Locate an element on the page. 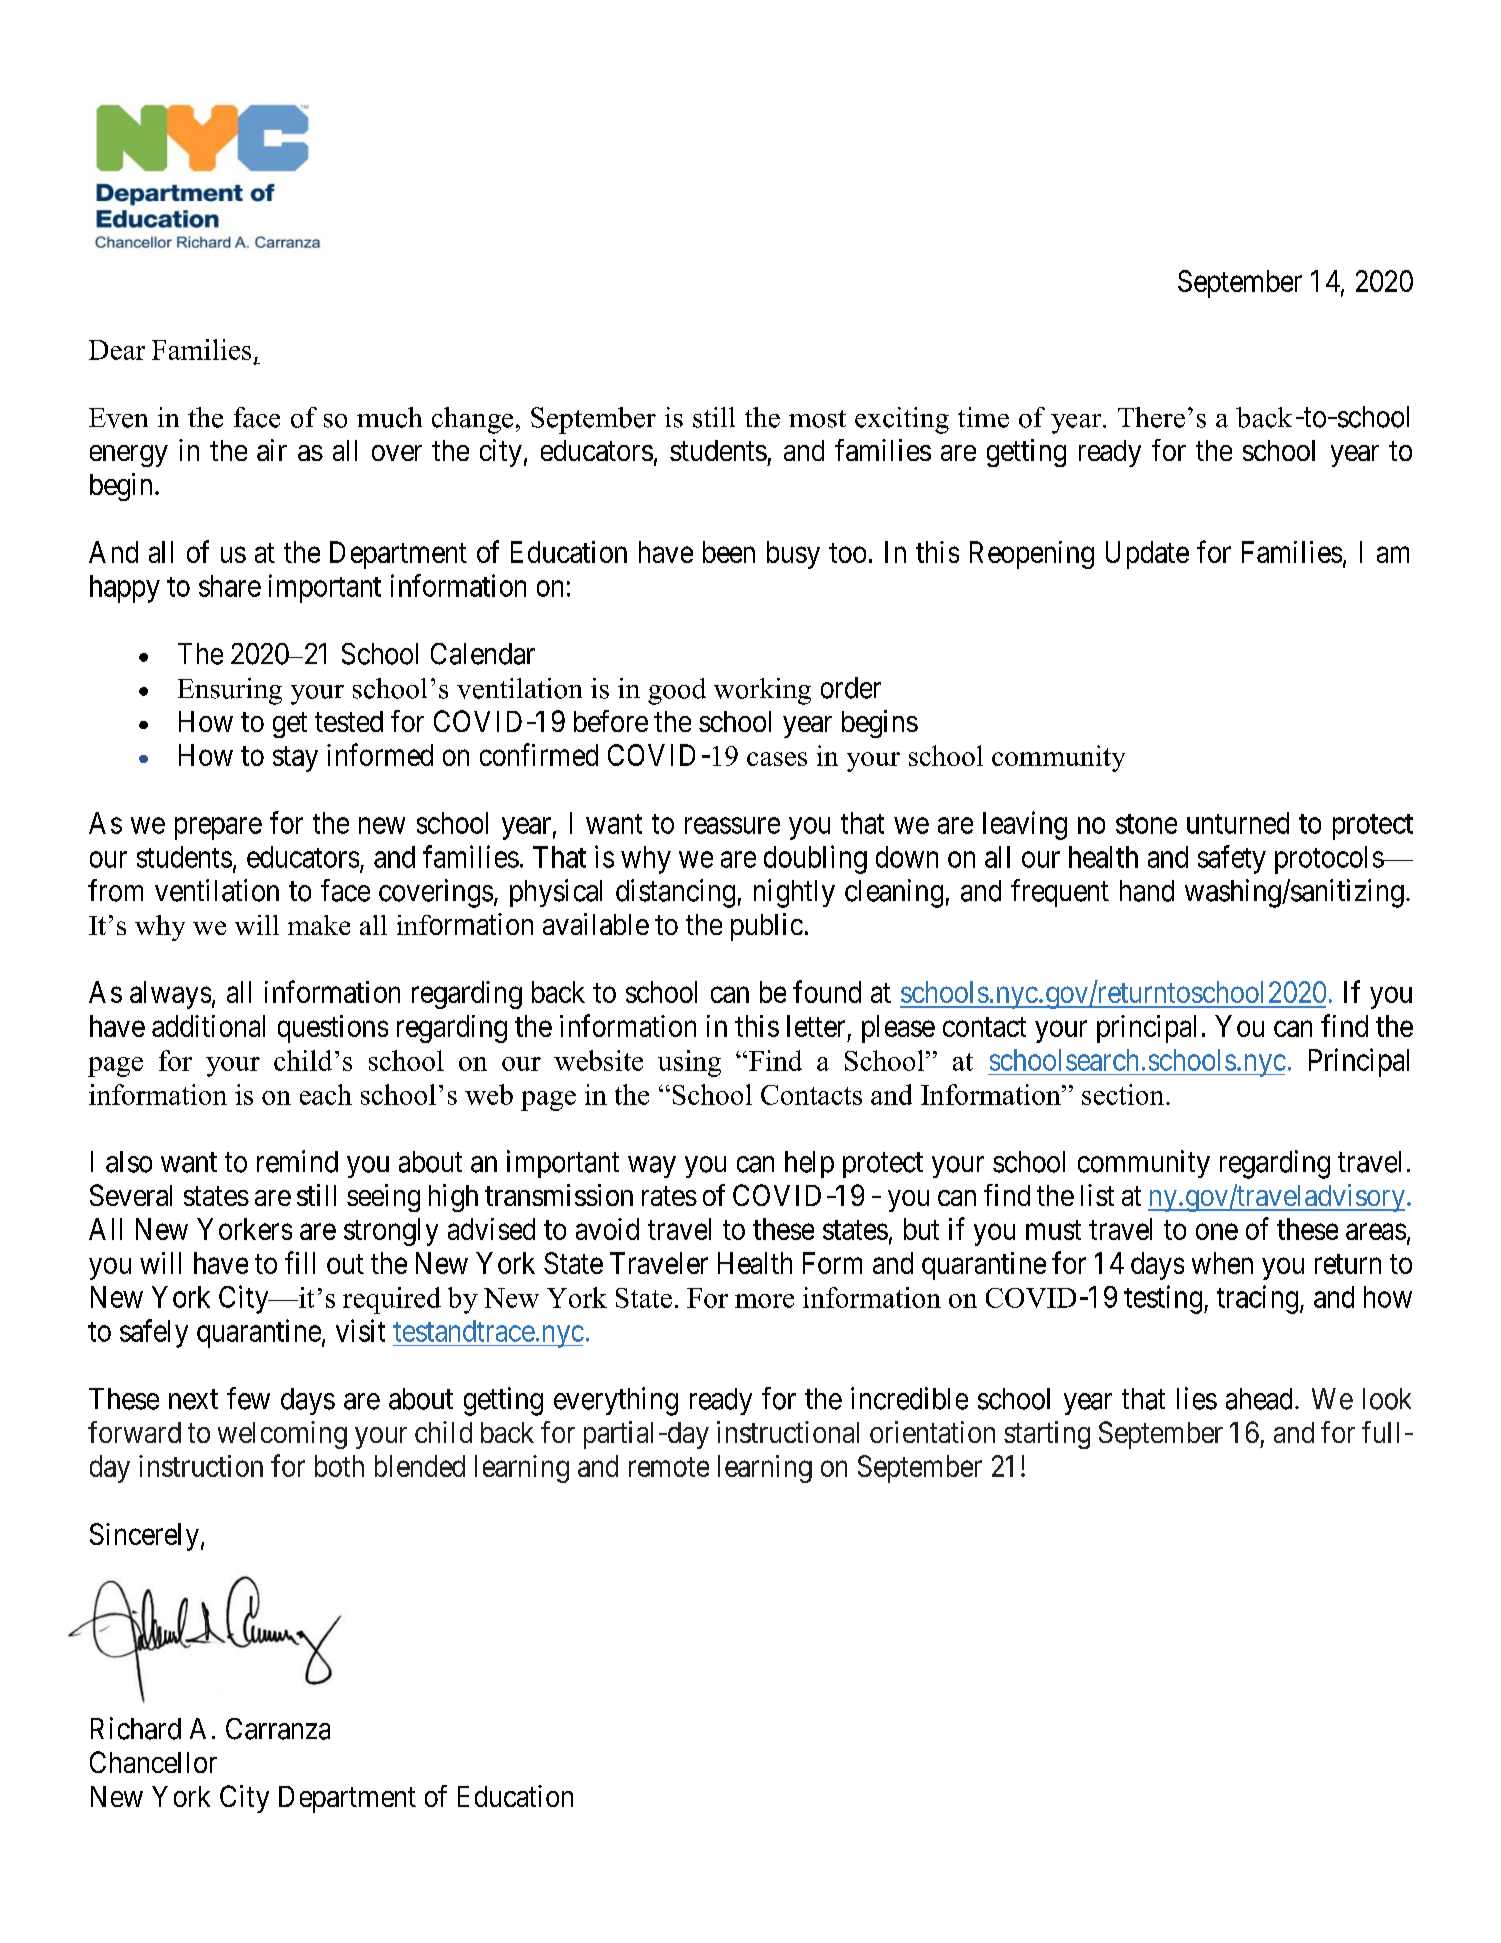  using is located at coordinates (689, 1063).
